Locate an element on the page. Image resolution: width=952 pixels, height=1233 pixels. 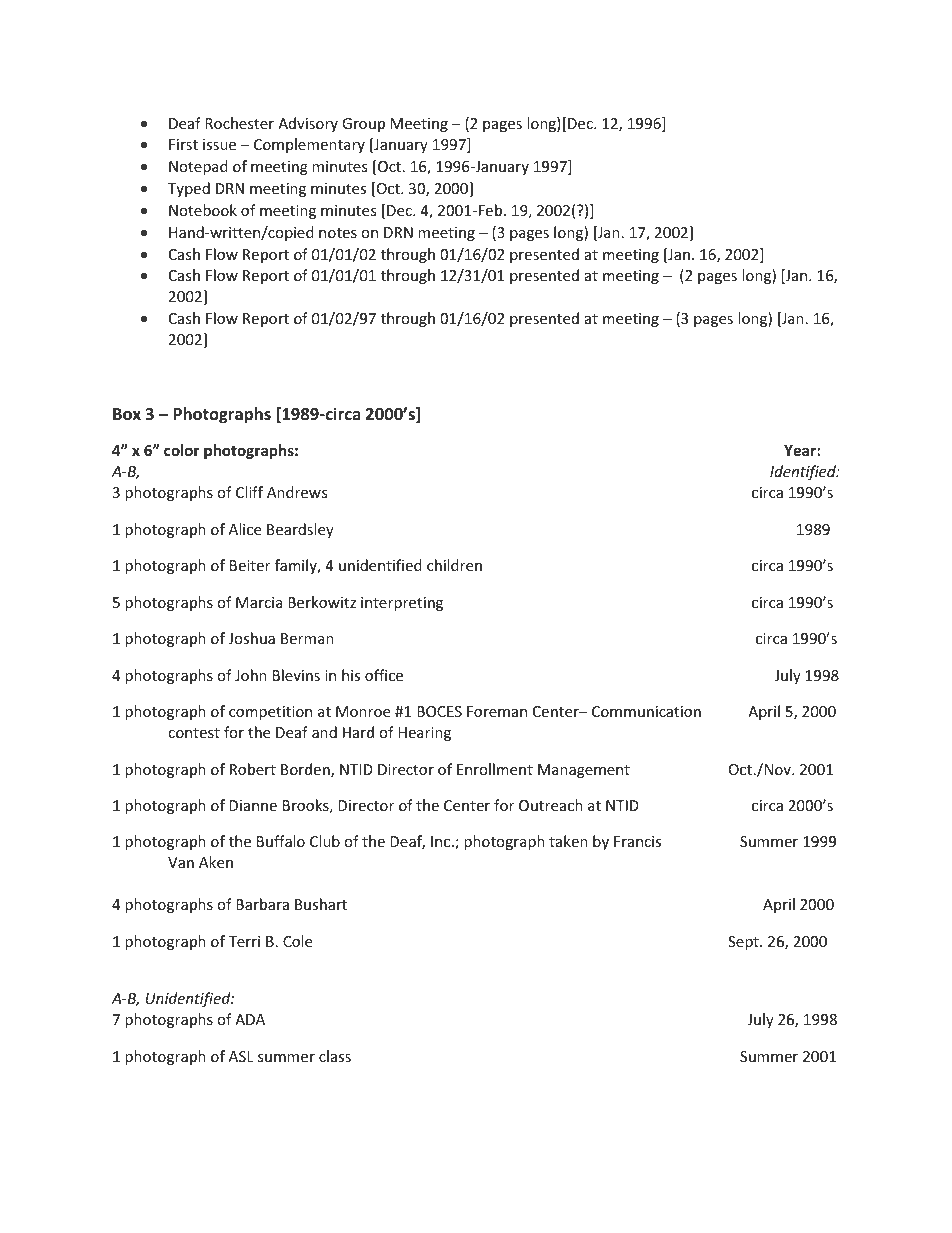
ADA is located at coordinates (250, 1019).
